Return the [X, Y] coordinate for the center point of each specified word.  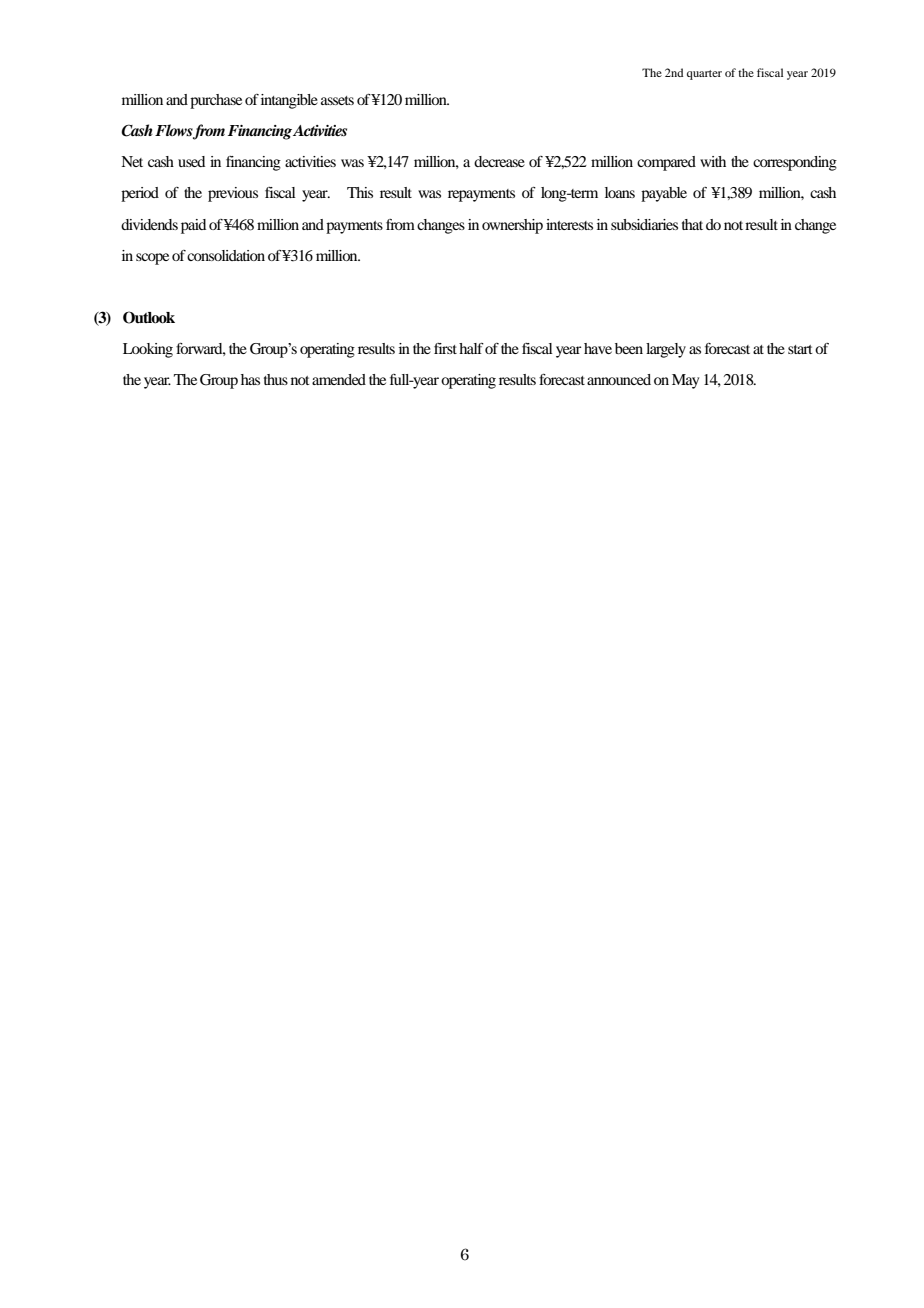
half [471, 348]
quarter [704, 75]
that [692, 224]
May [685, 381]
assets [337, 100]
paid [193, 226]
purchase [216, 101]
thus [276, 379]
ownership [512, 226]
